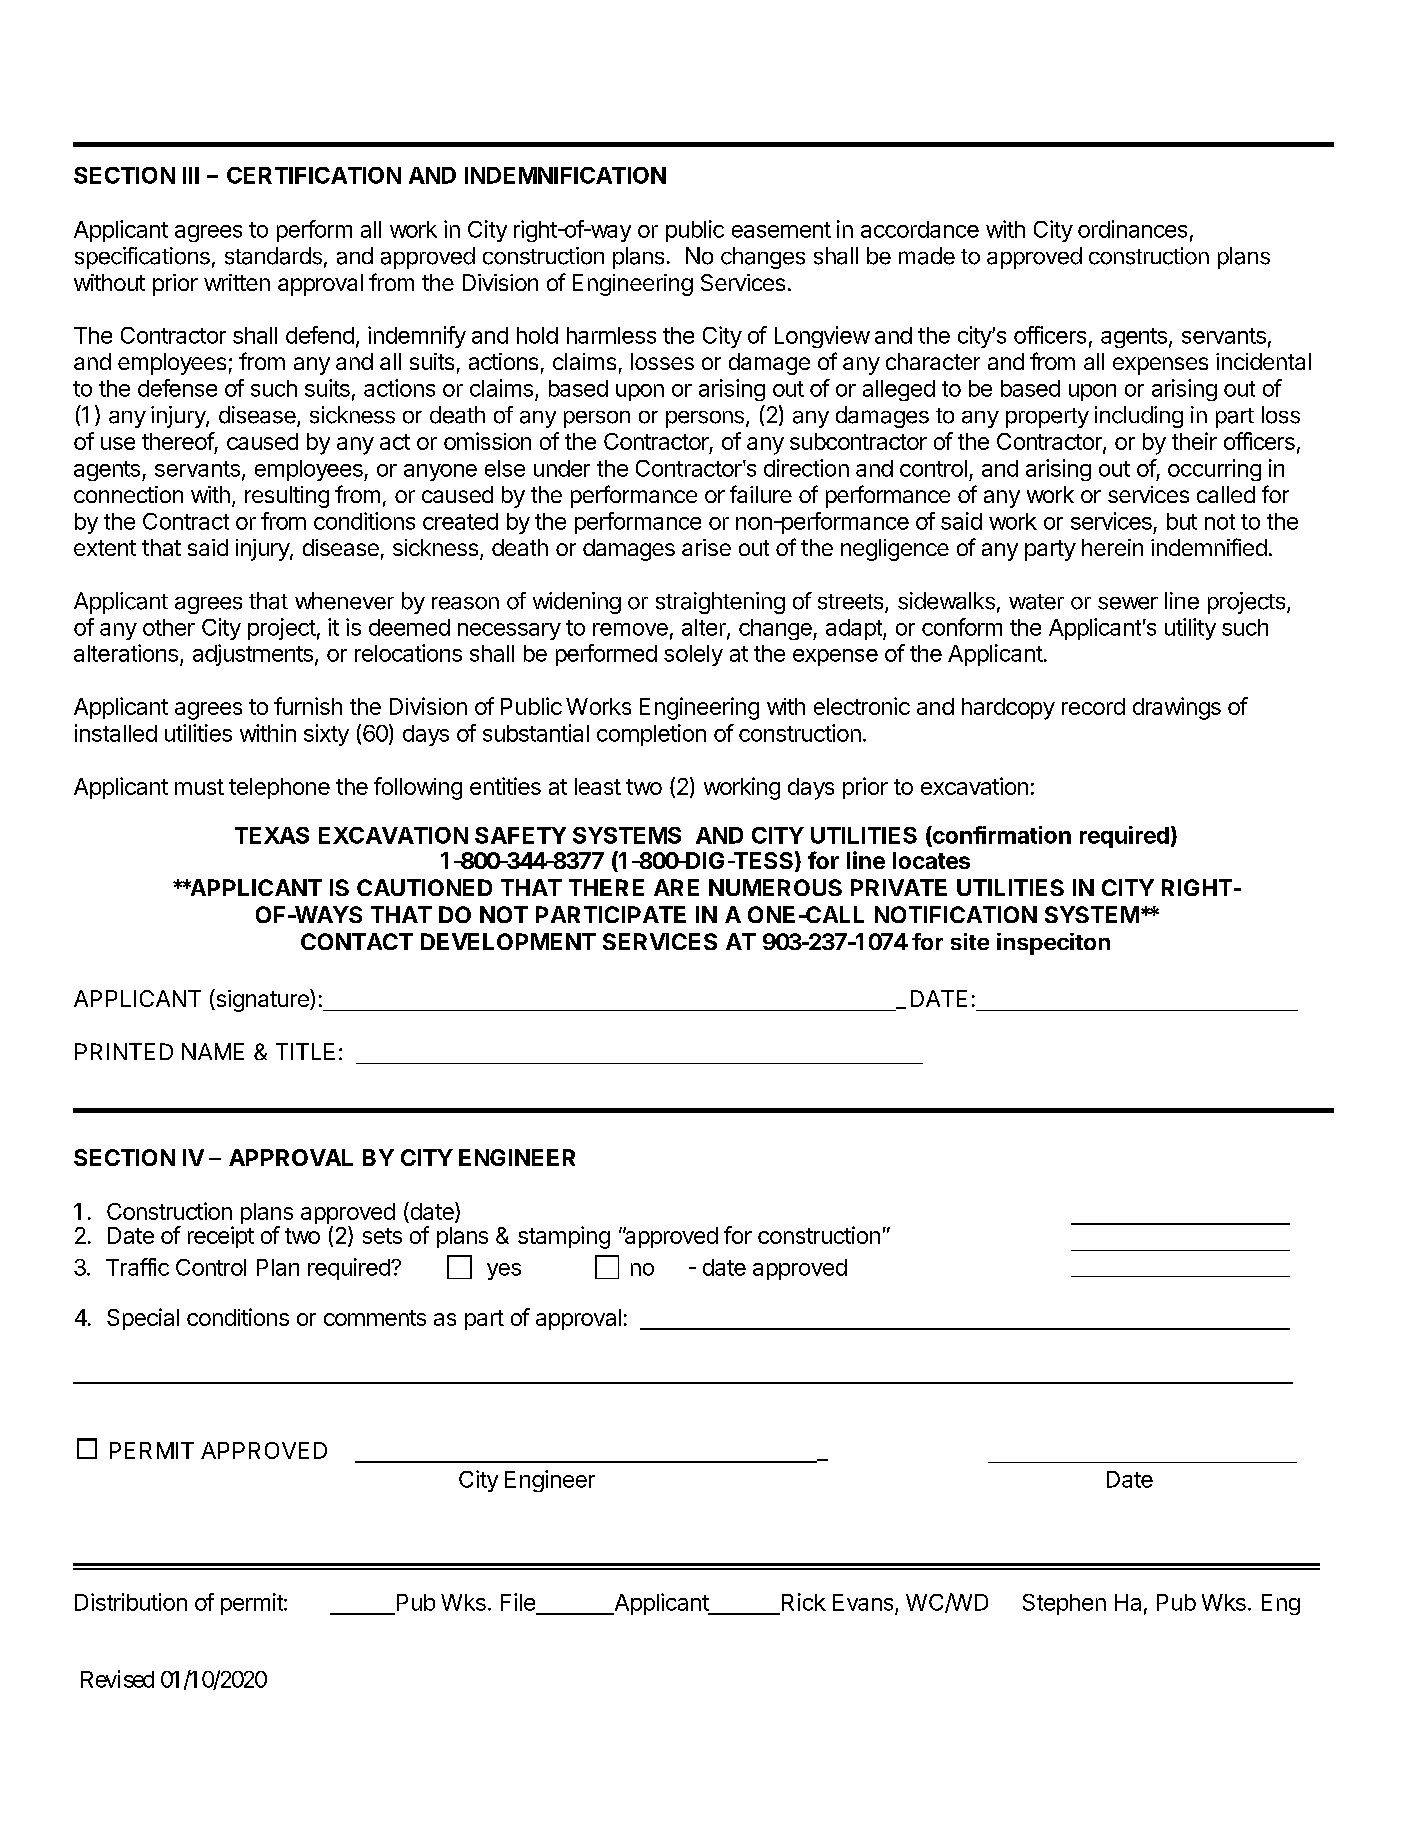 This screenshot has width=1414, height=1830. I want to click on standards, so click(273, 256).
